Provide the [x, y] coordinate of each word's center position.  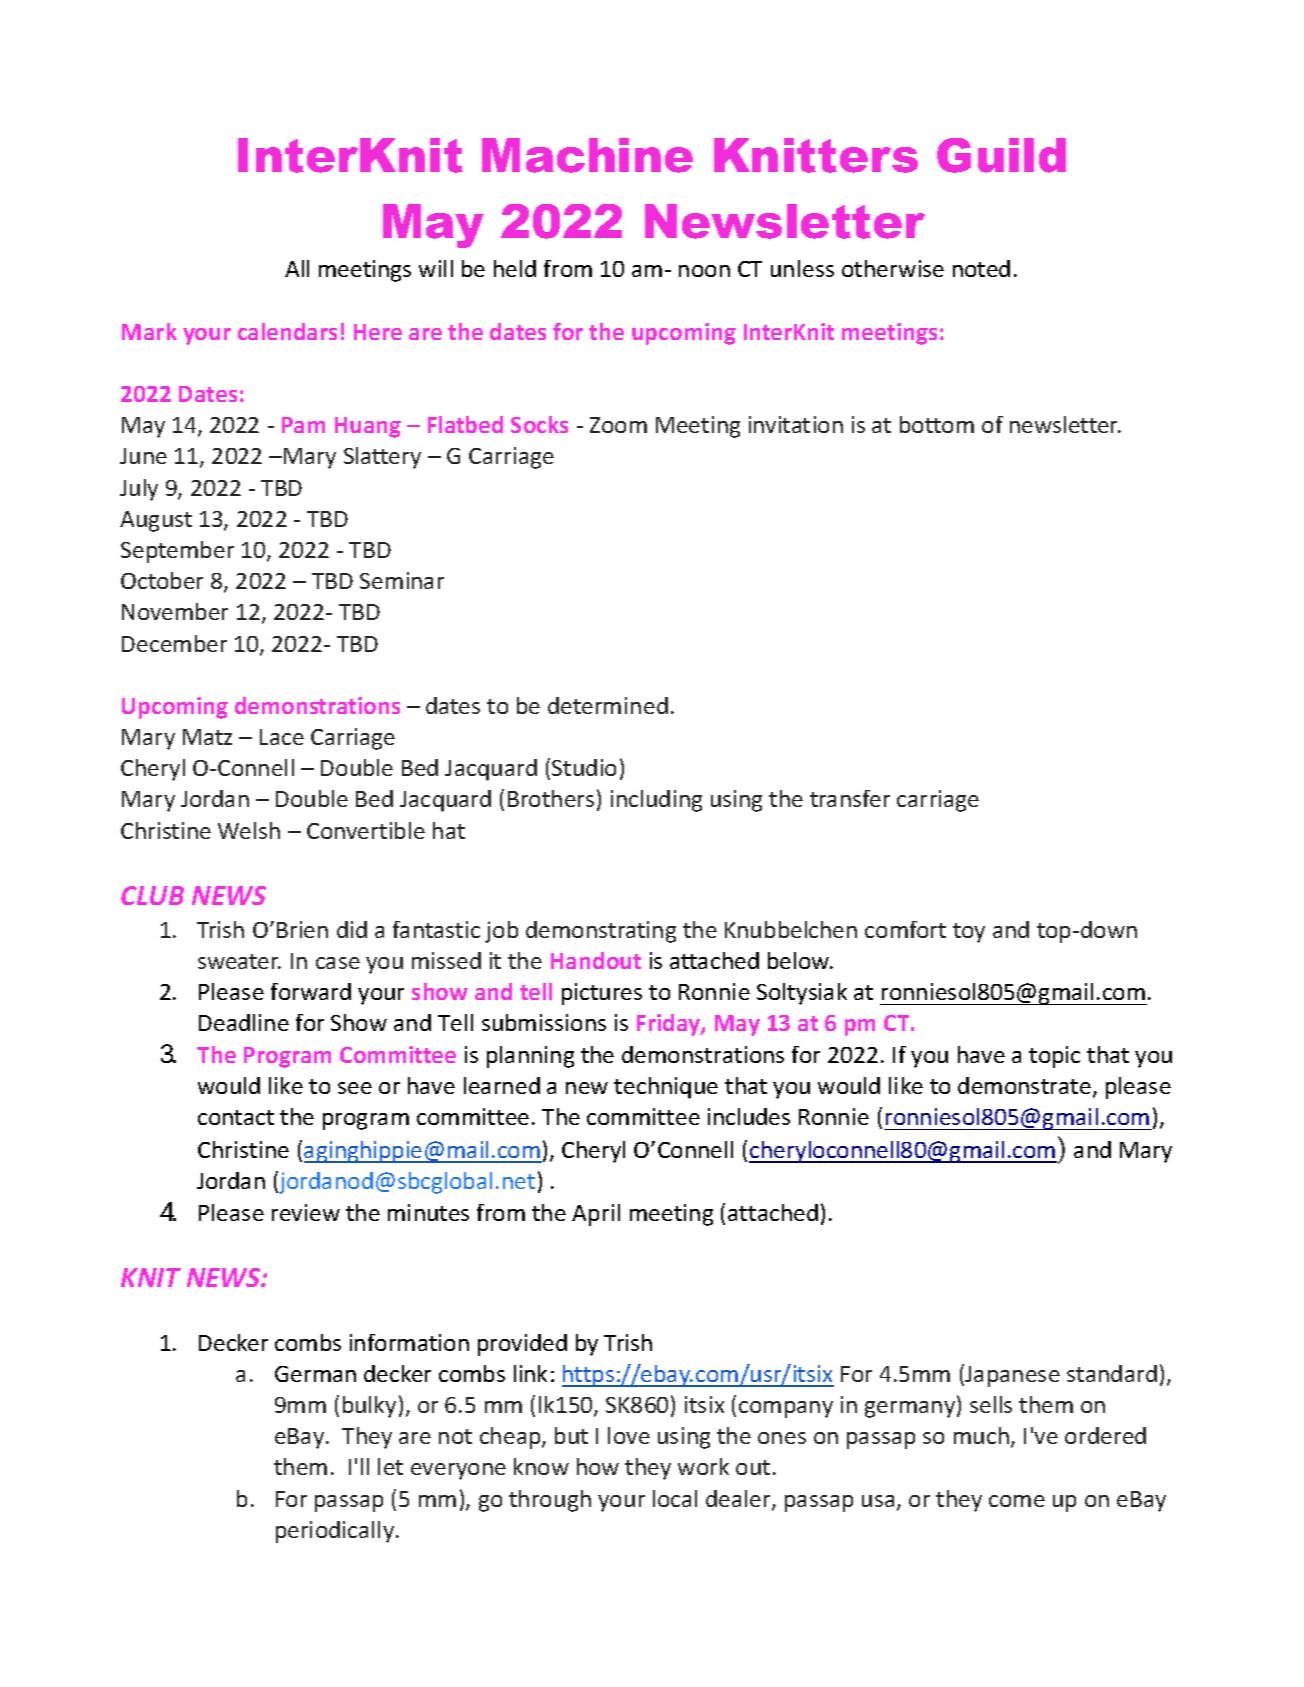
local [675, 1498]
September [177, 552]
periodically [336, 1532]
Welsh [249, 830]
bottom [937, 424]
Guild [1001, 155]
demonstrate [1024, 1085]
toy [969, 933]
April [596, 1215]
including [656, 801]
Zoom [618, 425]
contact [236, 1117]
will [436, 268]
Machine [587, 155]
